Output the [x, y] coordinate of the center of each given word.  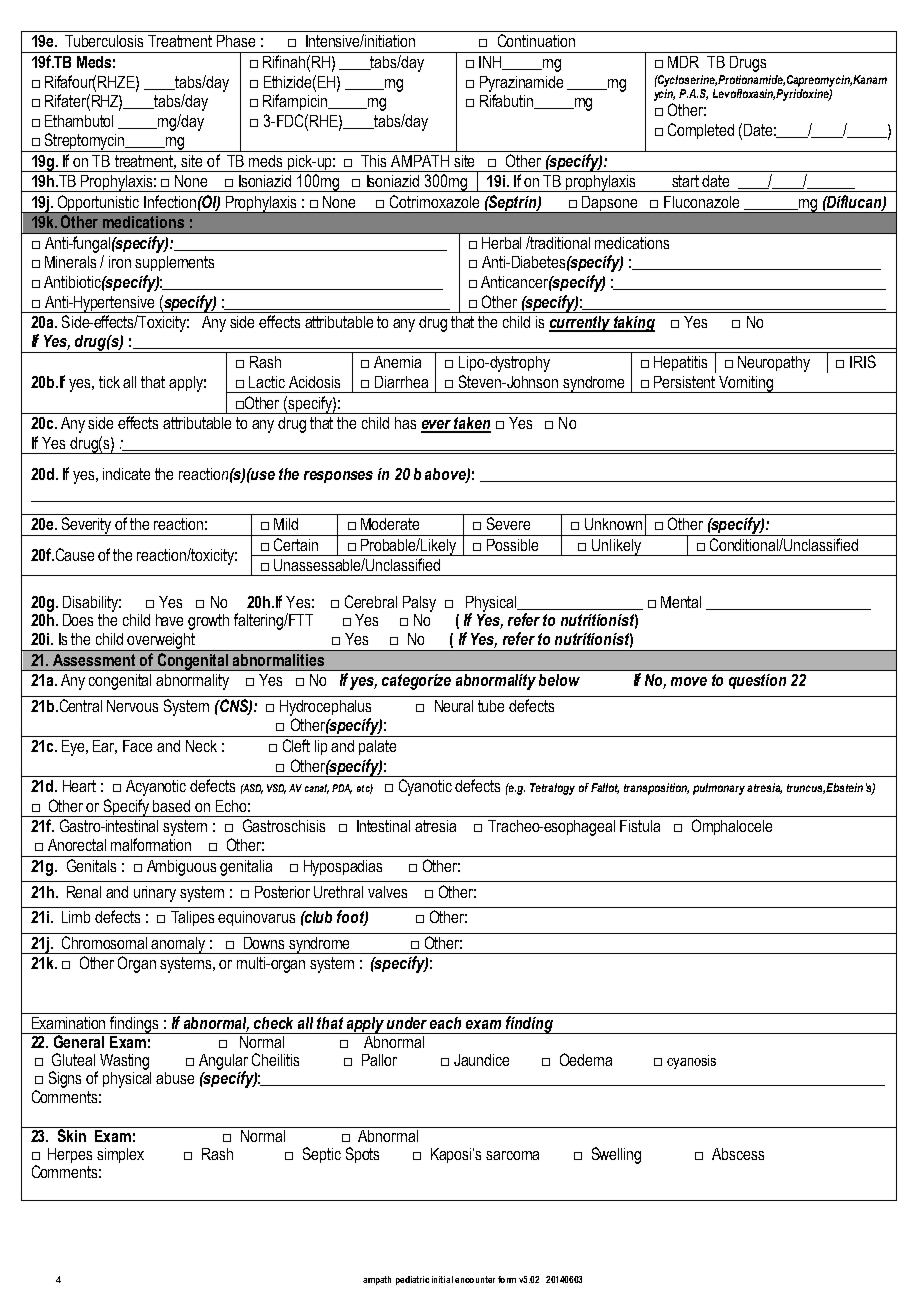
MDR [683, 62]
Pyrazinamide [521, 84]
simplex [120, 1155]
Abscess [738, 1154]
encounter [475, 1279]
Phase [236, 41]
